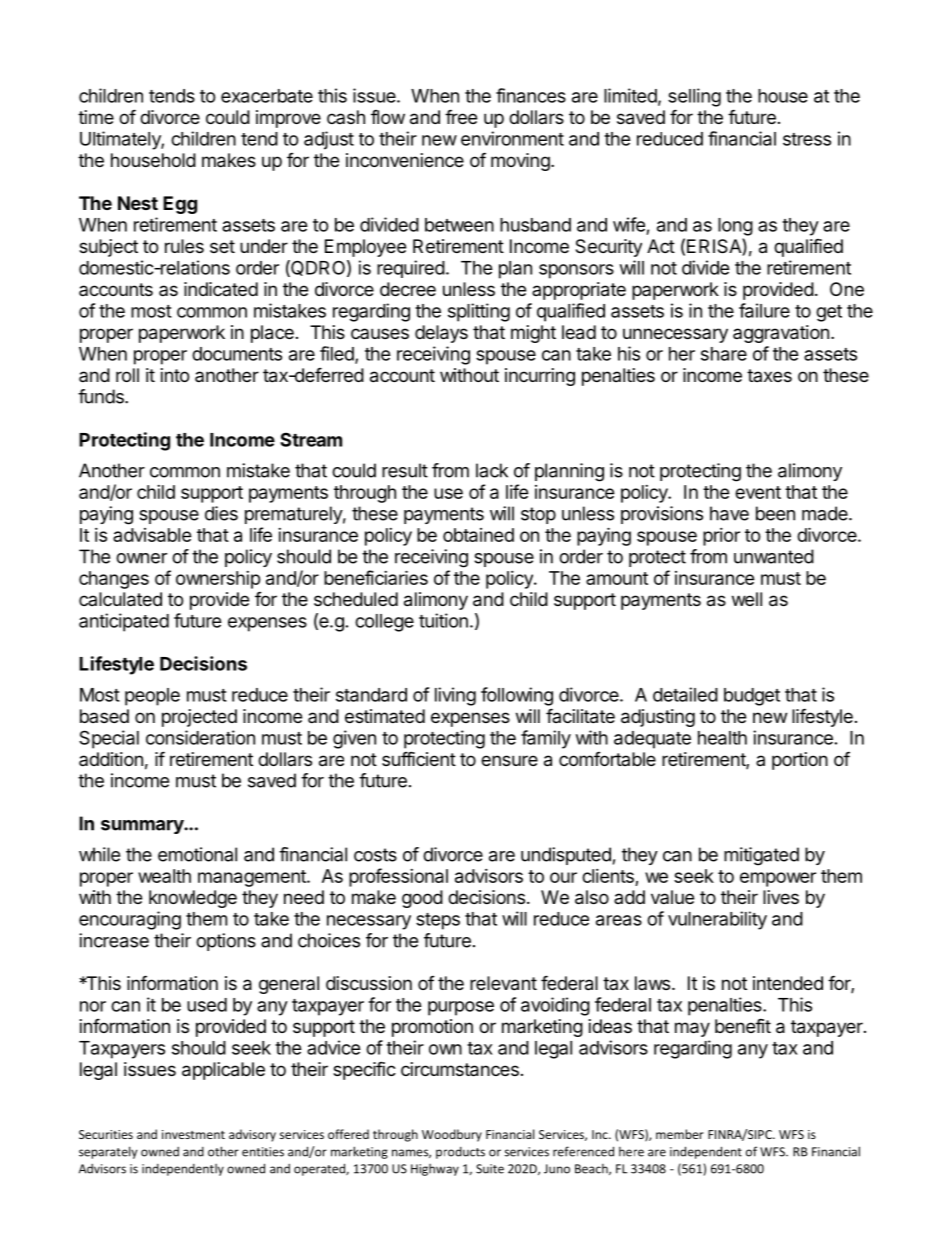 This image has height=1233, width=952. Describe the element at coordinates (200, 737) in the image. I see `consideration` at that location.
